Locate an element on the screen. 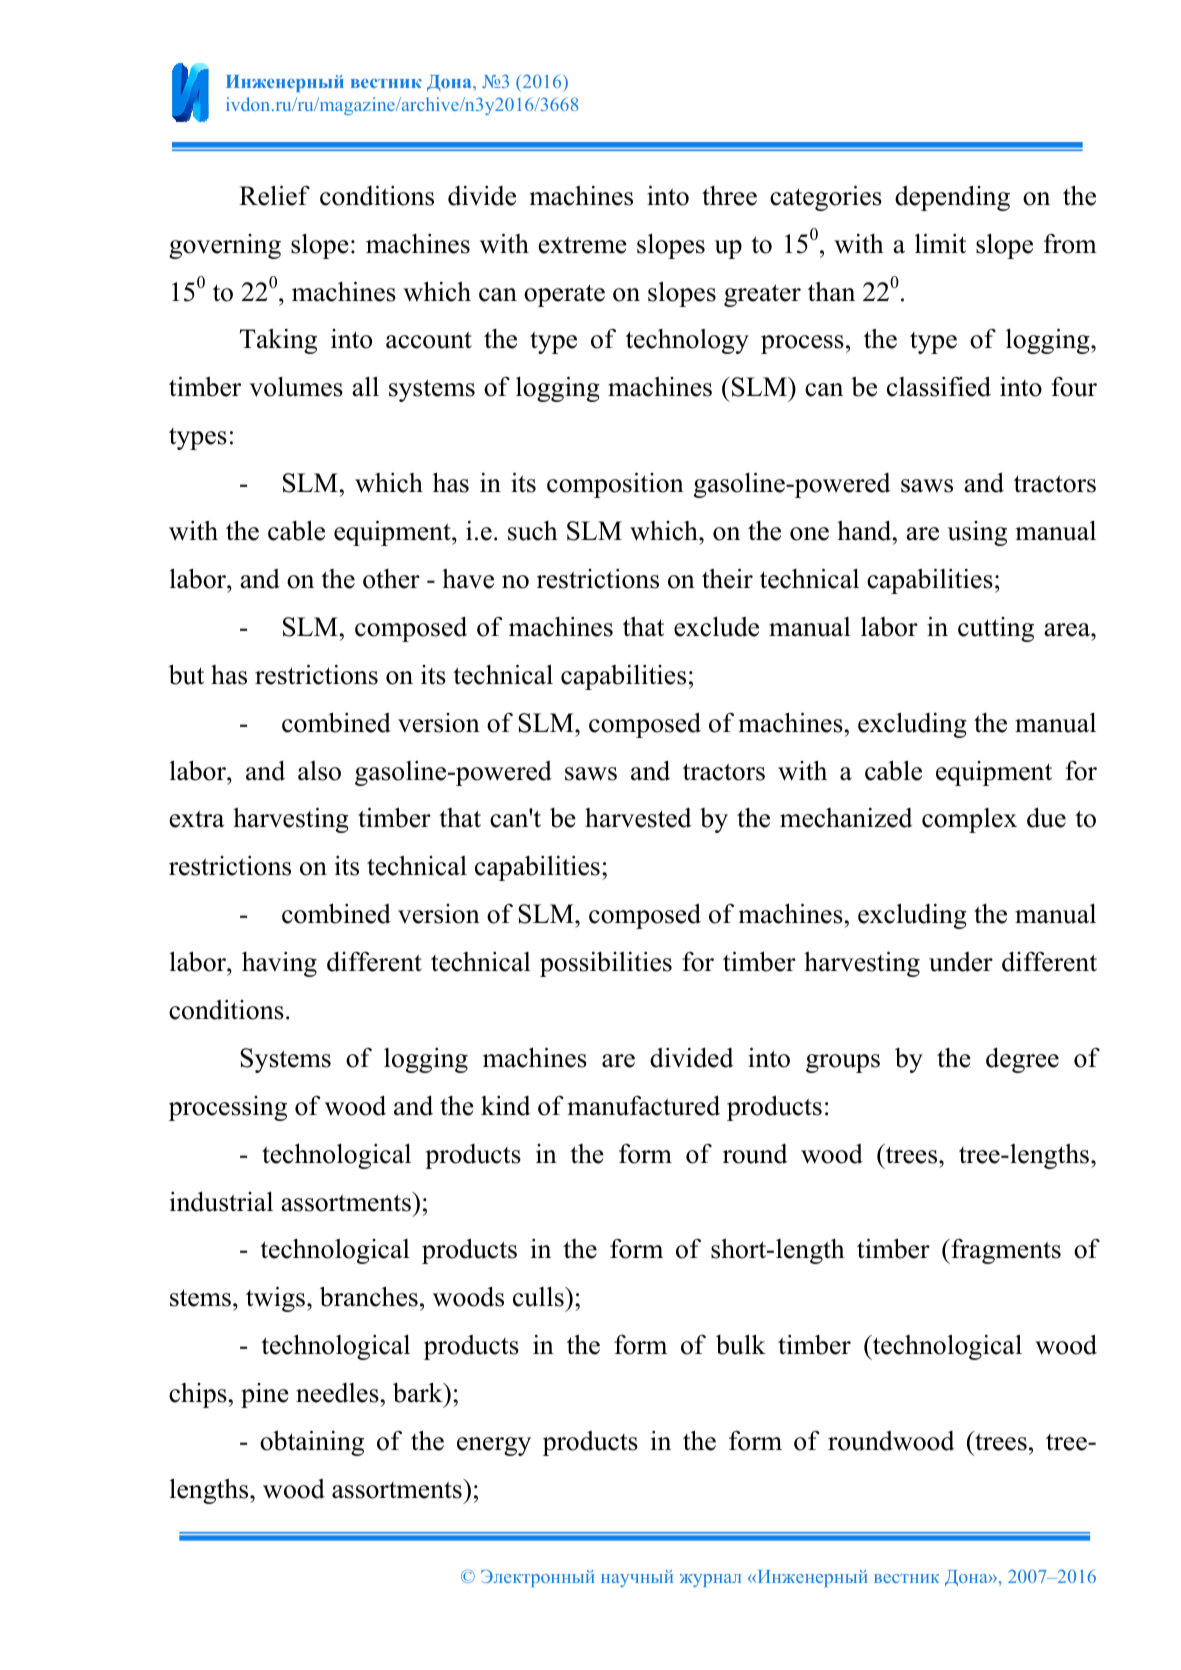 The width and height of the screenshot is (1181, 1670). complex is located at coordinates (969, 820).
